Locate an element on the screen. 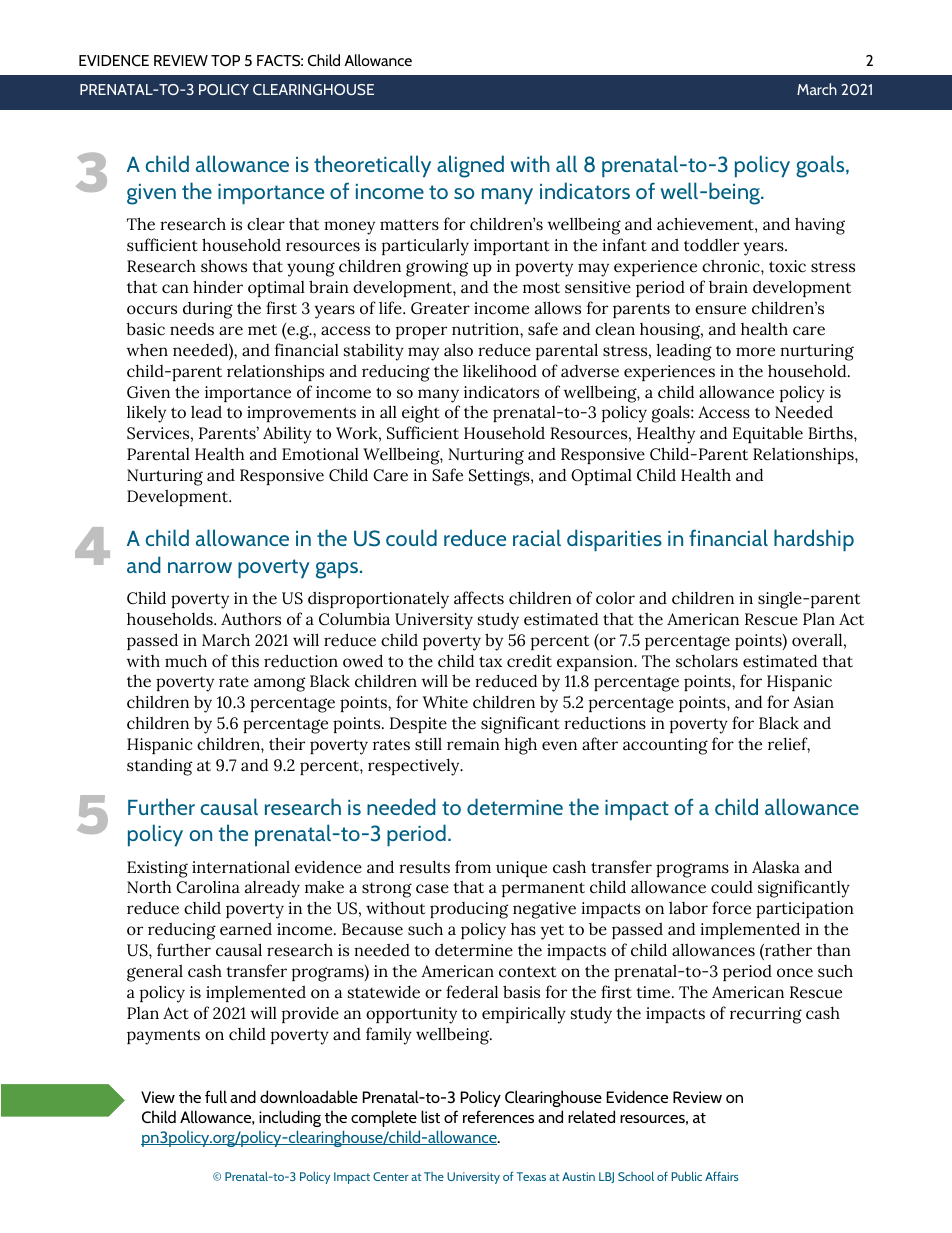 This screenshot has width=952, height=1233. TOP is located at coordinates (225, 61).
